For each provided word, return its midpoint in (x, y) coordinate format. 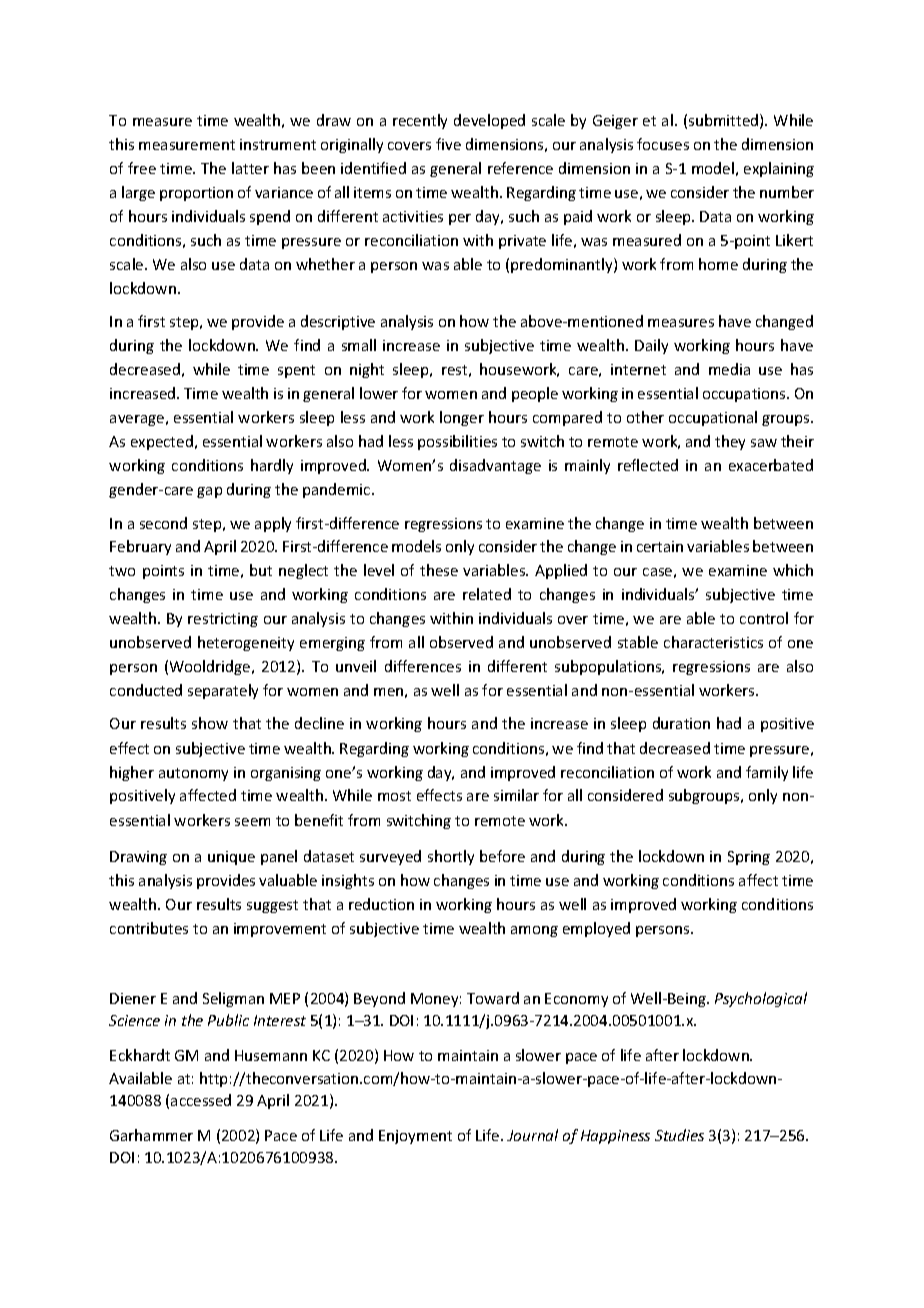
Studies (679, 1135)
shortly (451, 857)
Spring (749, 858)
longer (462, 418)
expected (162, 442)
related (487, 594)
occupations (745, 395)
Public (228, 1020)
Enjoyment (415, 1137)
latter (250, 168)
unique (231, 858)
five (448, 144)
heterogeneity (246, 643)
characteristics (713, 642)
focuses (663, 144)
